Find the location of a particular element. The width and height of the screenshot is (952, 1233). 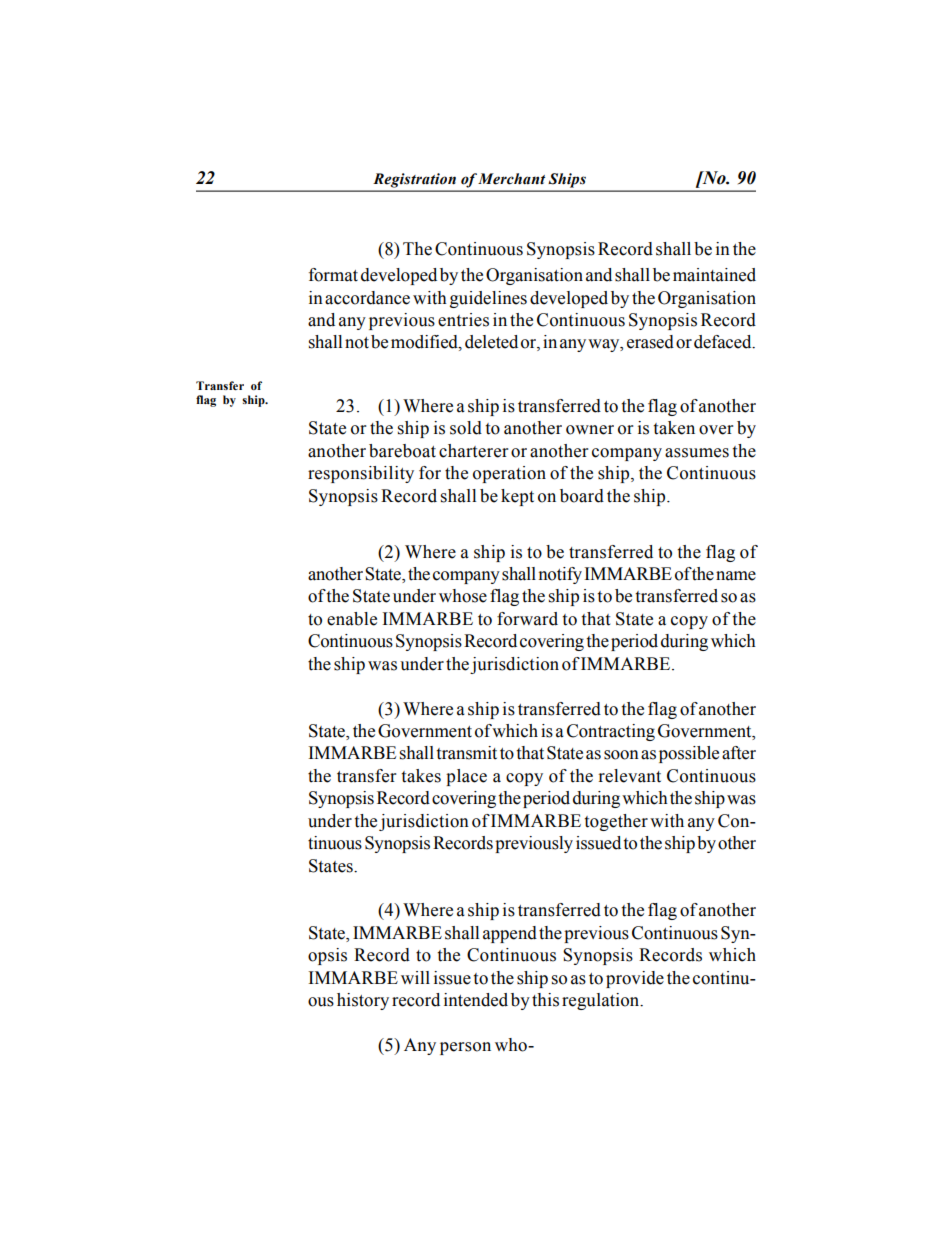

taken is located at coordinates (674, 428).
